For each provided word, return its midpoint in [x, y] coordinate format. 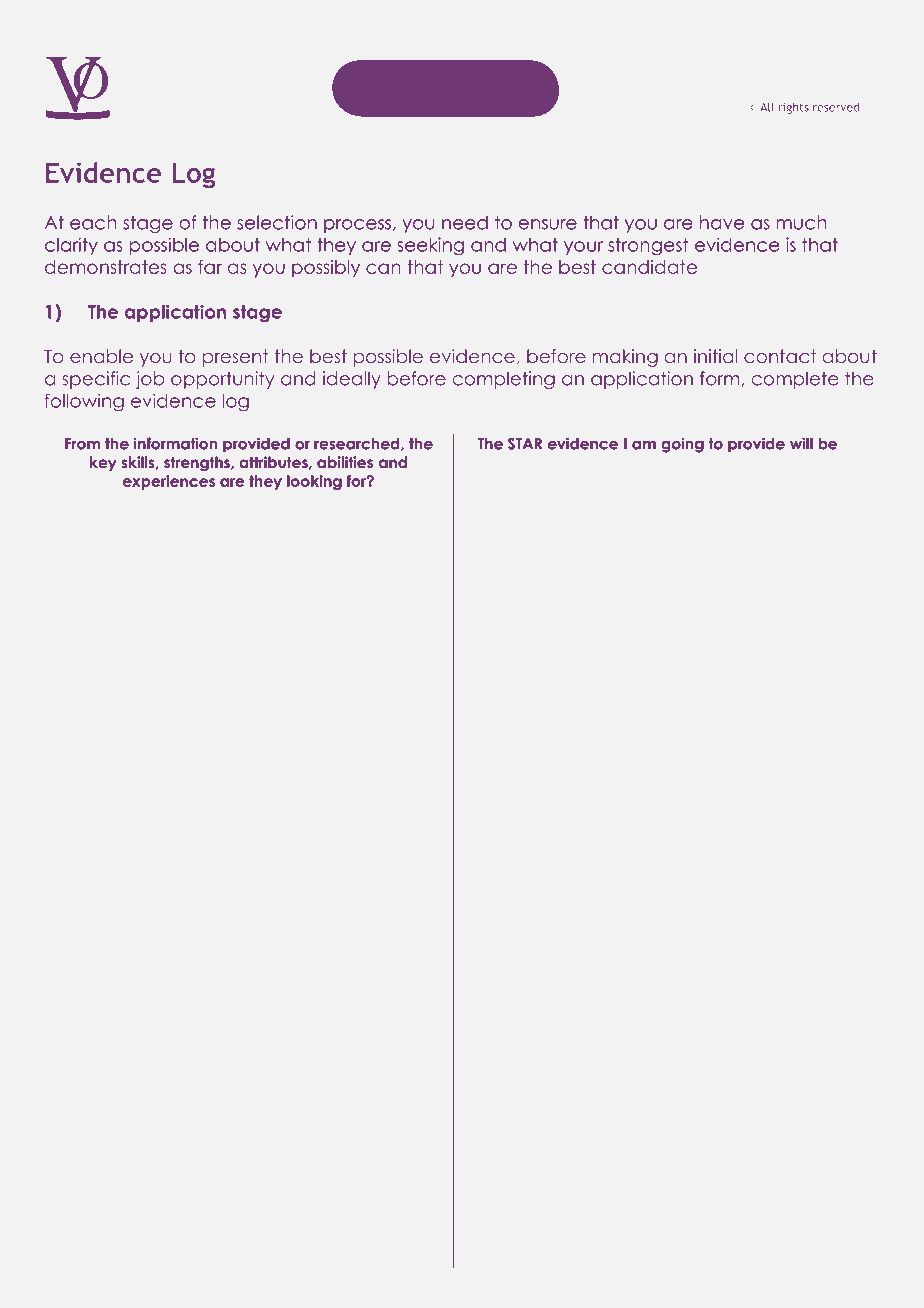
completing [503, 380]
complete [795, 380]
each [93, 222]
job [150, 380]
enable [101, 356]
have [722, 222]
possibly [326, 269]
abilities [345, 462]
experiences [169, 482]
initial [716, 356]
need [465, 222]
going [682, 445]
